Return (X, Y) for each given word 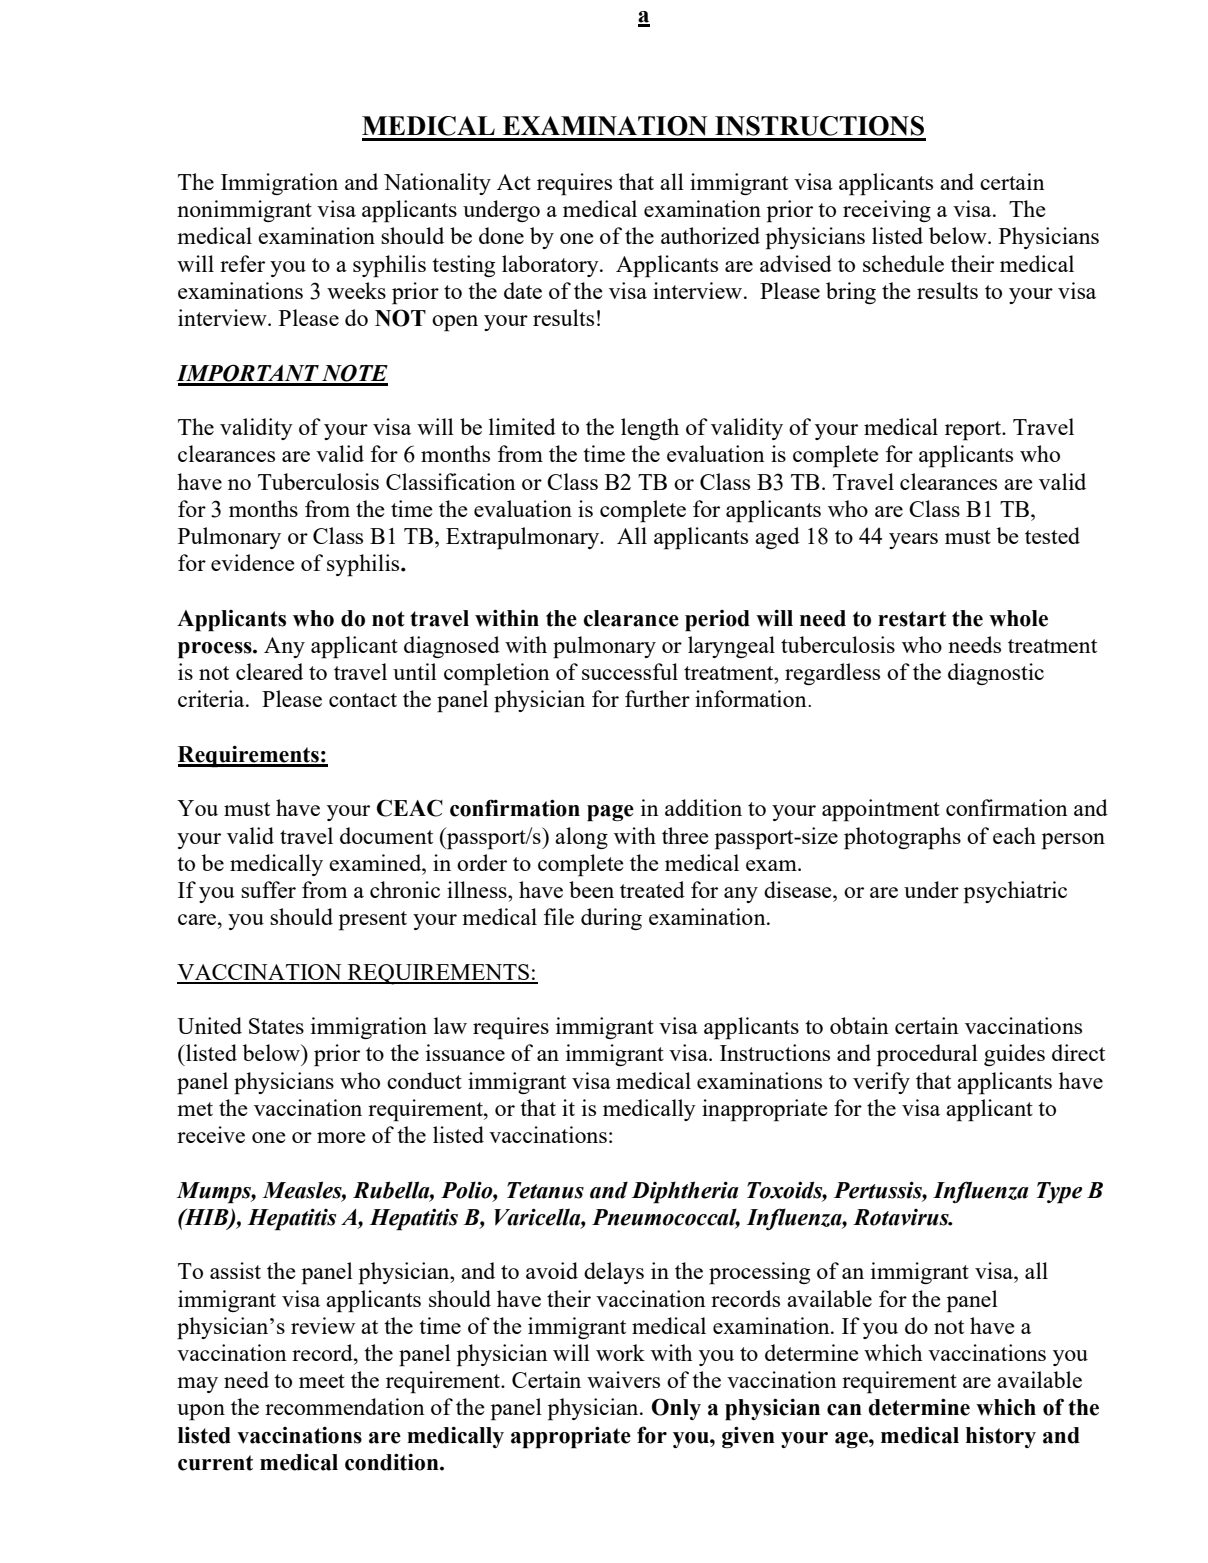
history (1001, 1437)
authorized (710, 235)
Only (676, 1409)
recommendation (345, 1406)
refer (242, 263)
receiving (887, 211)
